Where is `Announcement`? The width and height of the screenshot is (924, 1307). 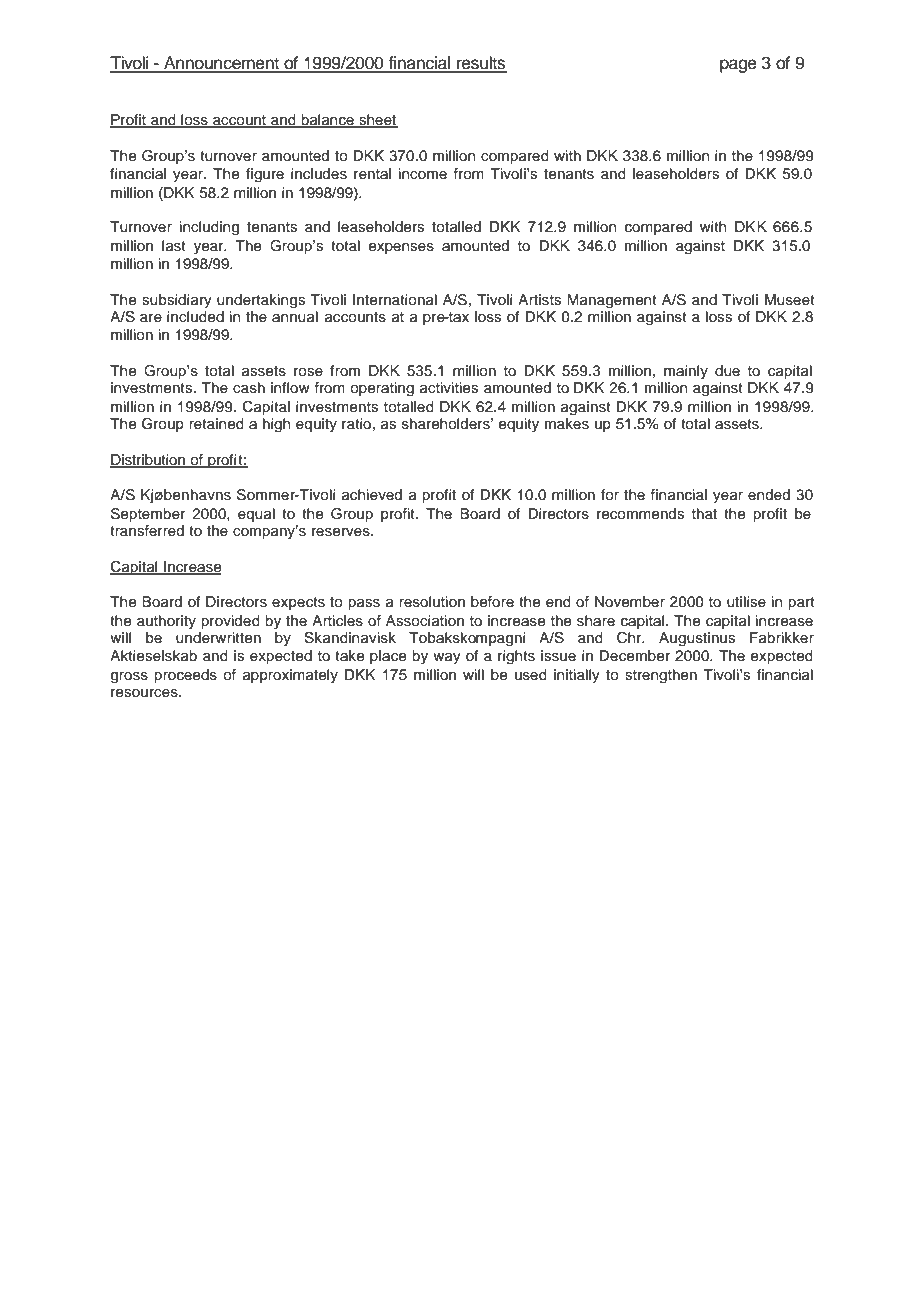 Announcement is located at coordinates (221, 64).
